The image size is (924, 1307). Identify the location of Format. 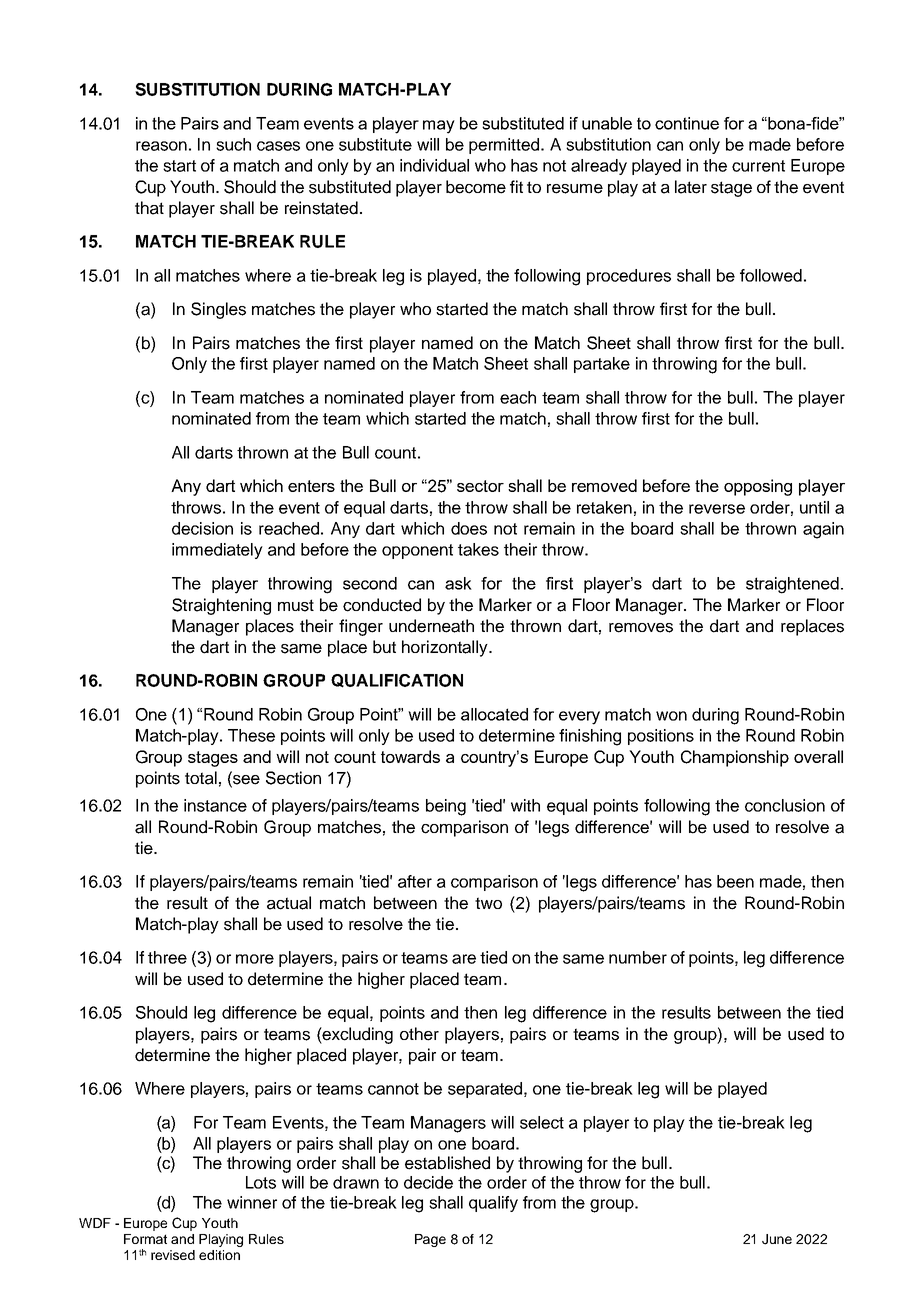
(145, 1239).
